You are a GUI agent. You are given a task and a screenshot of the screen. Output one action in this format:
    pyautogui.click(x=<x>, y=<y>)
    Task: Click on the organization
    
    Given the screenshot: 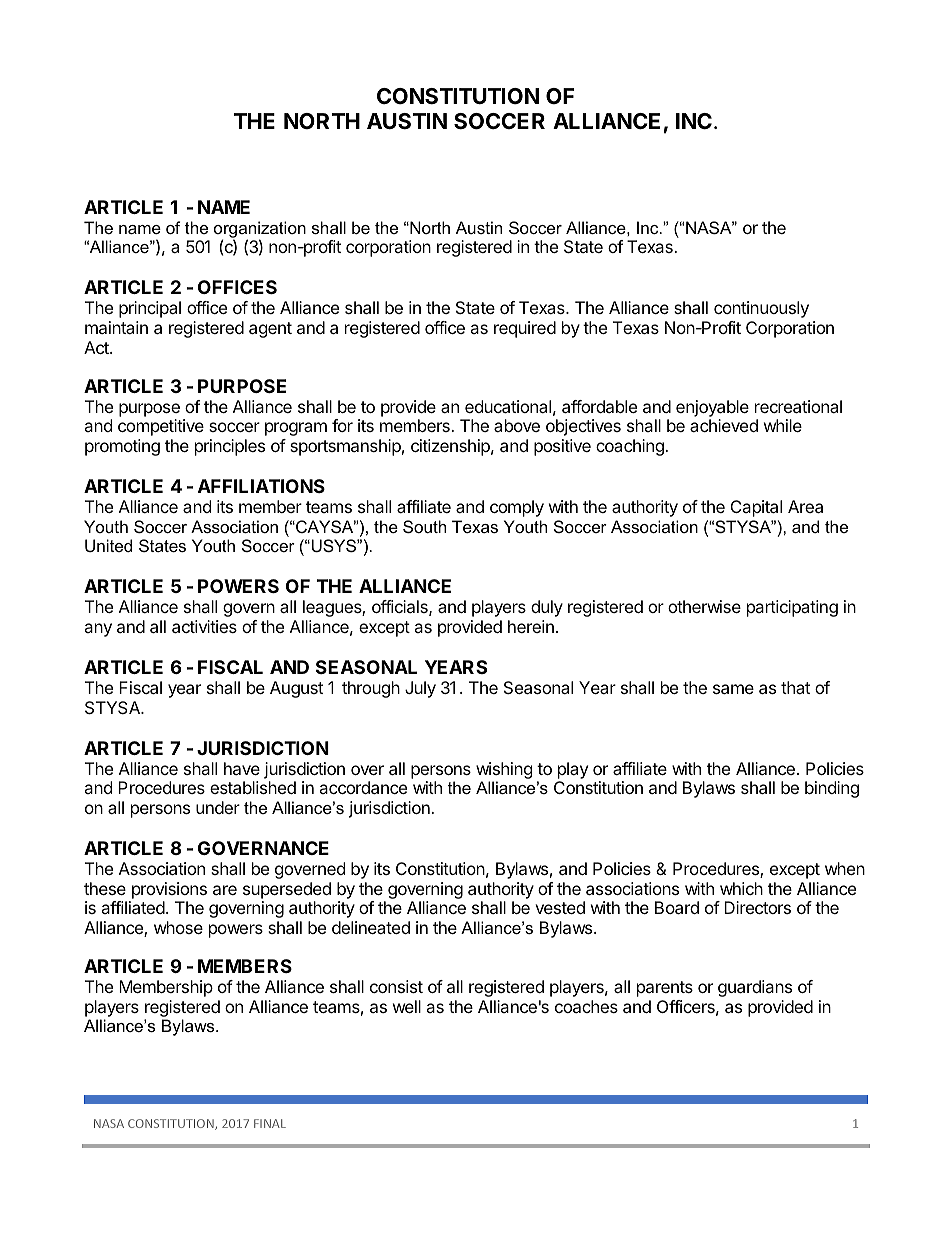 What is the action you would take?
    pyautogui.click(x=260, y=230)
